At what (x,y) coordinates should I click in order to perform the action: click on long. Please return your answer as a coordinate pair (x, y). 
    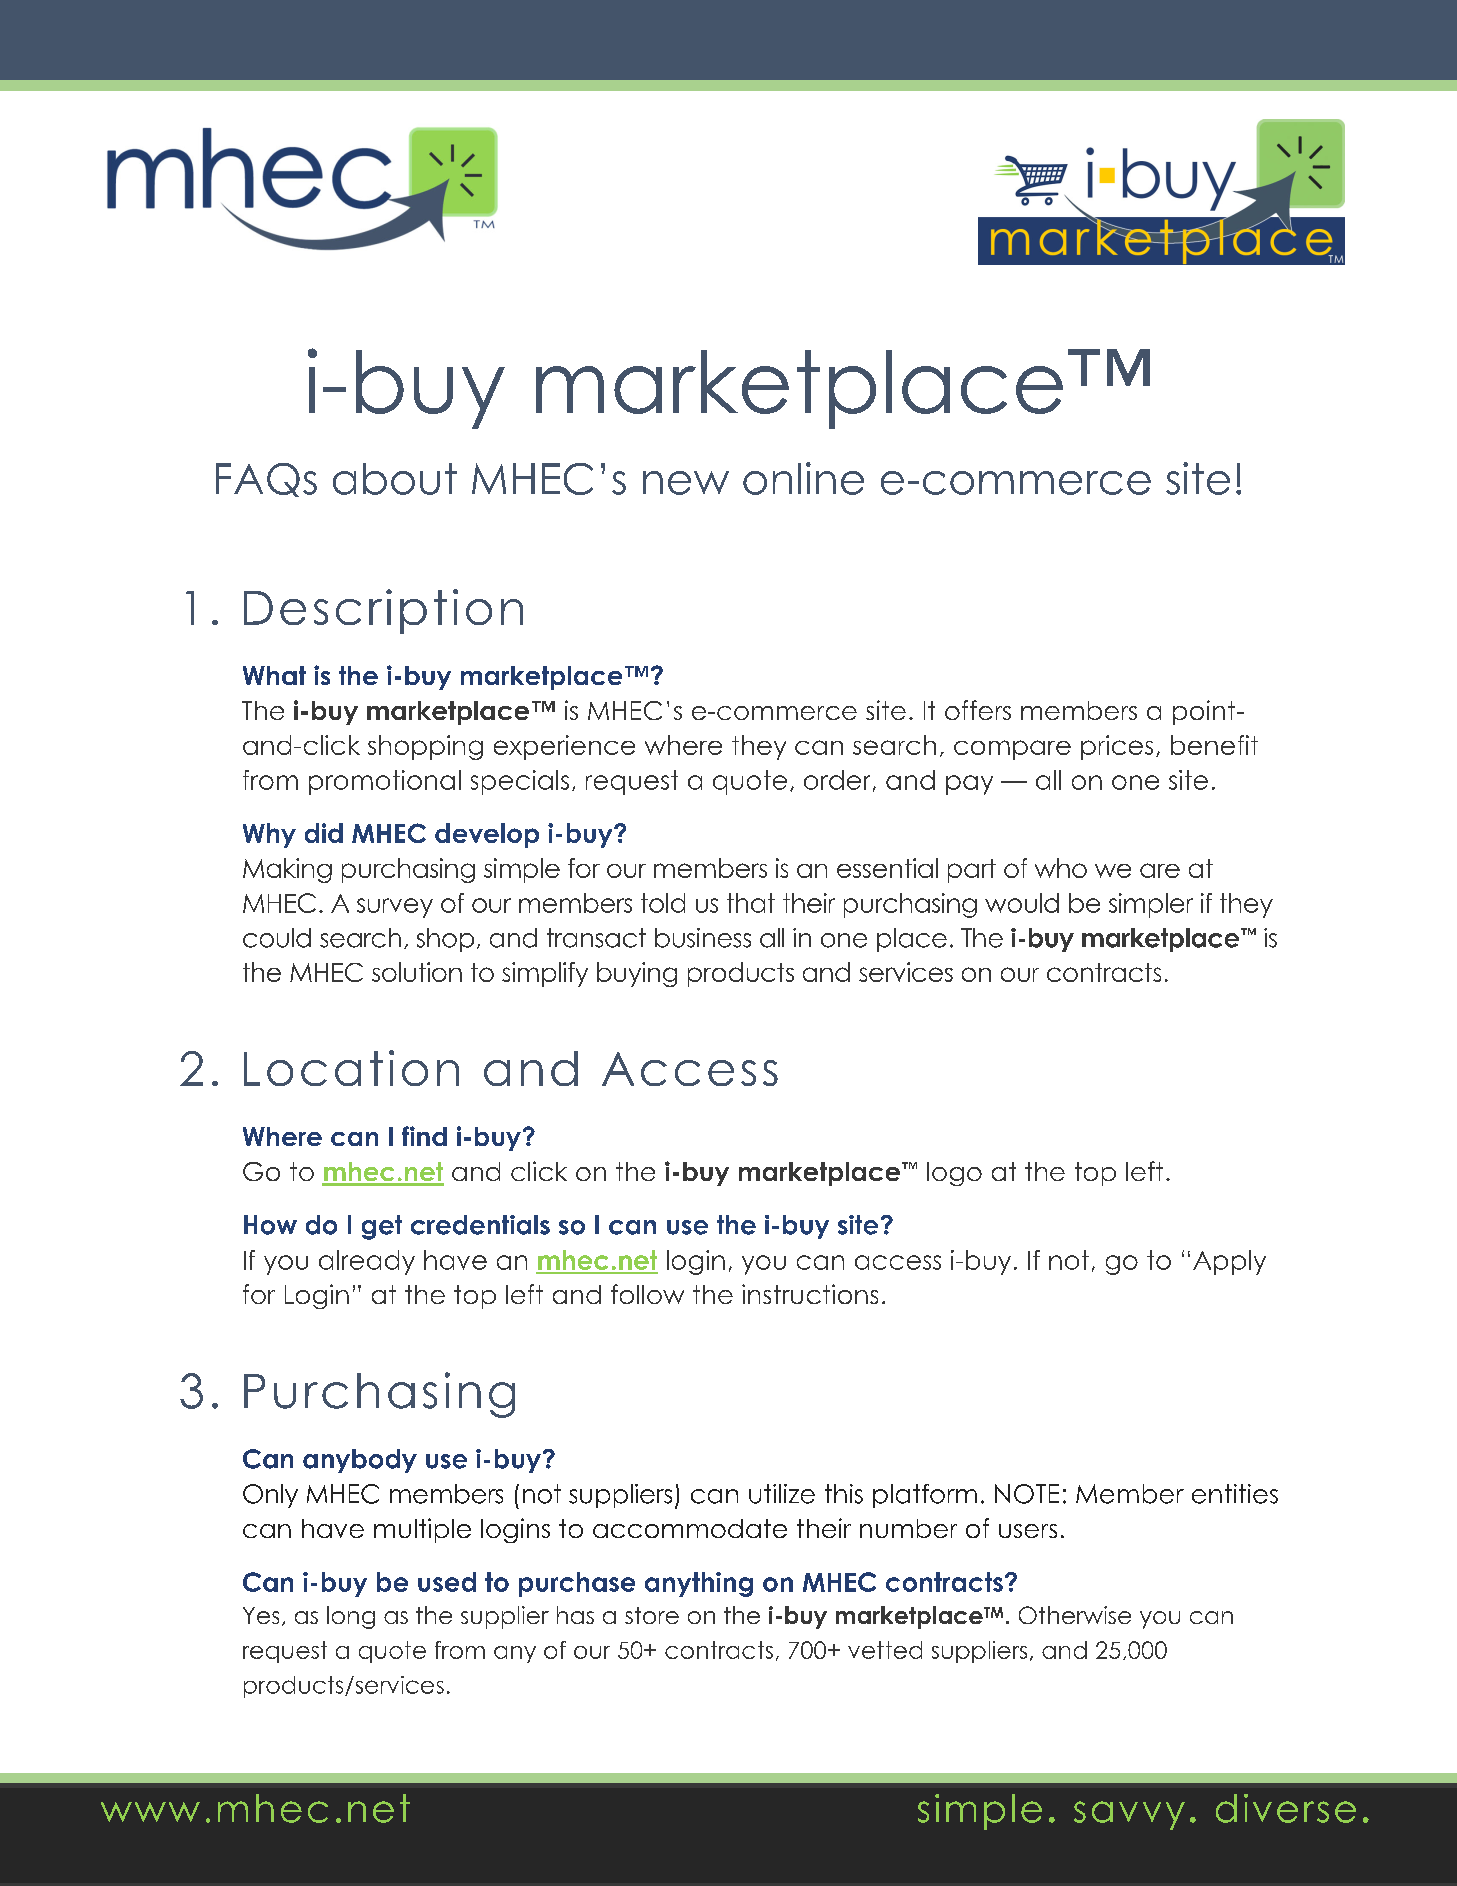
    Looking at the image, I should click on (351, 1617).
